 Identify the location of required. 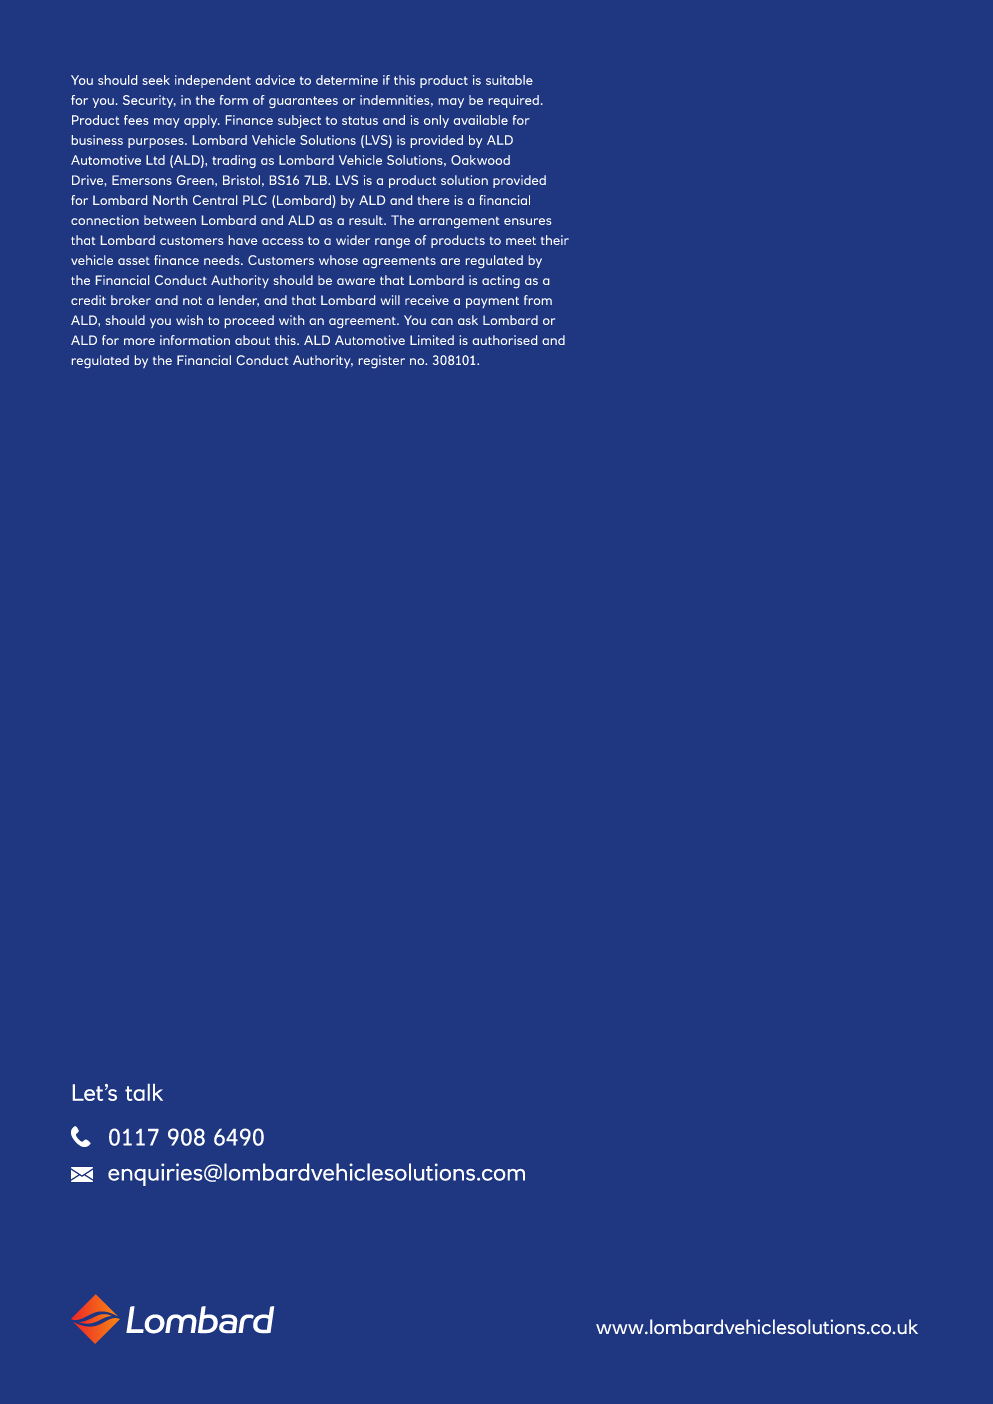
(514, 101).
